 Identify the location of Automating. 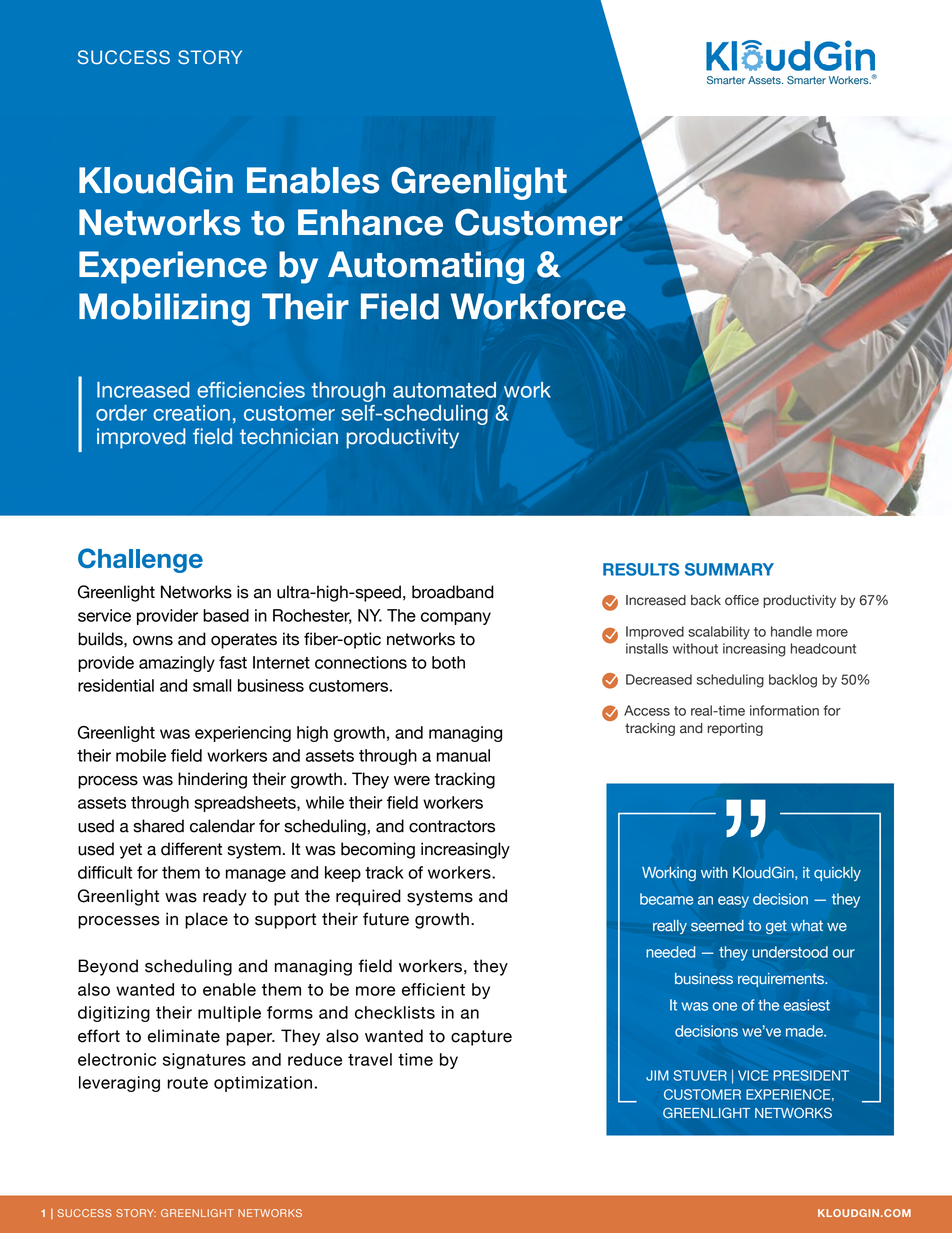
(426, 267).
